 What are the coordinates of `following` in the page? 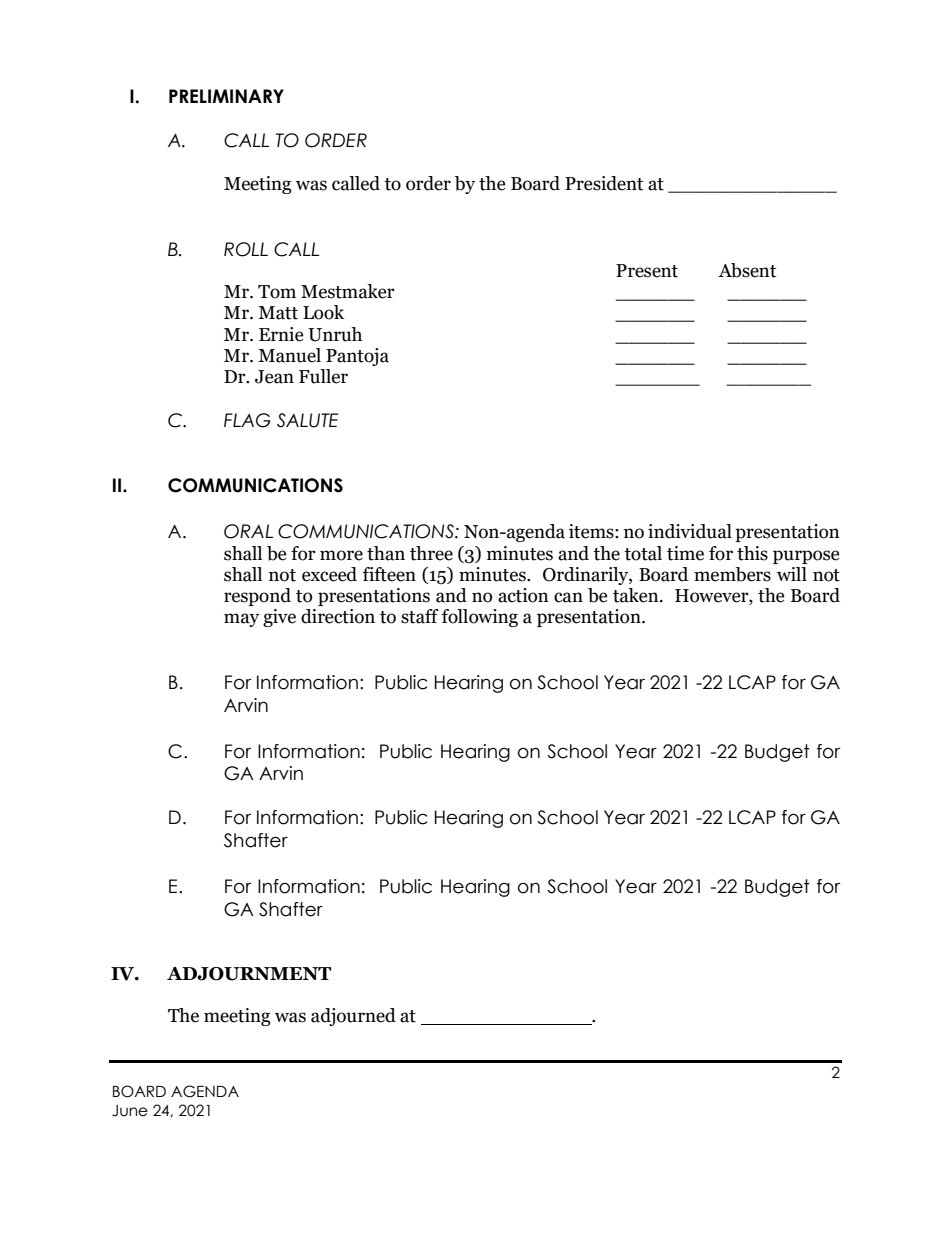 It's located at (480, 618).
